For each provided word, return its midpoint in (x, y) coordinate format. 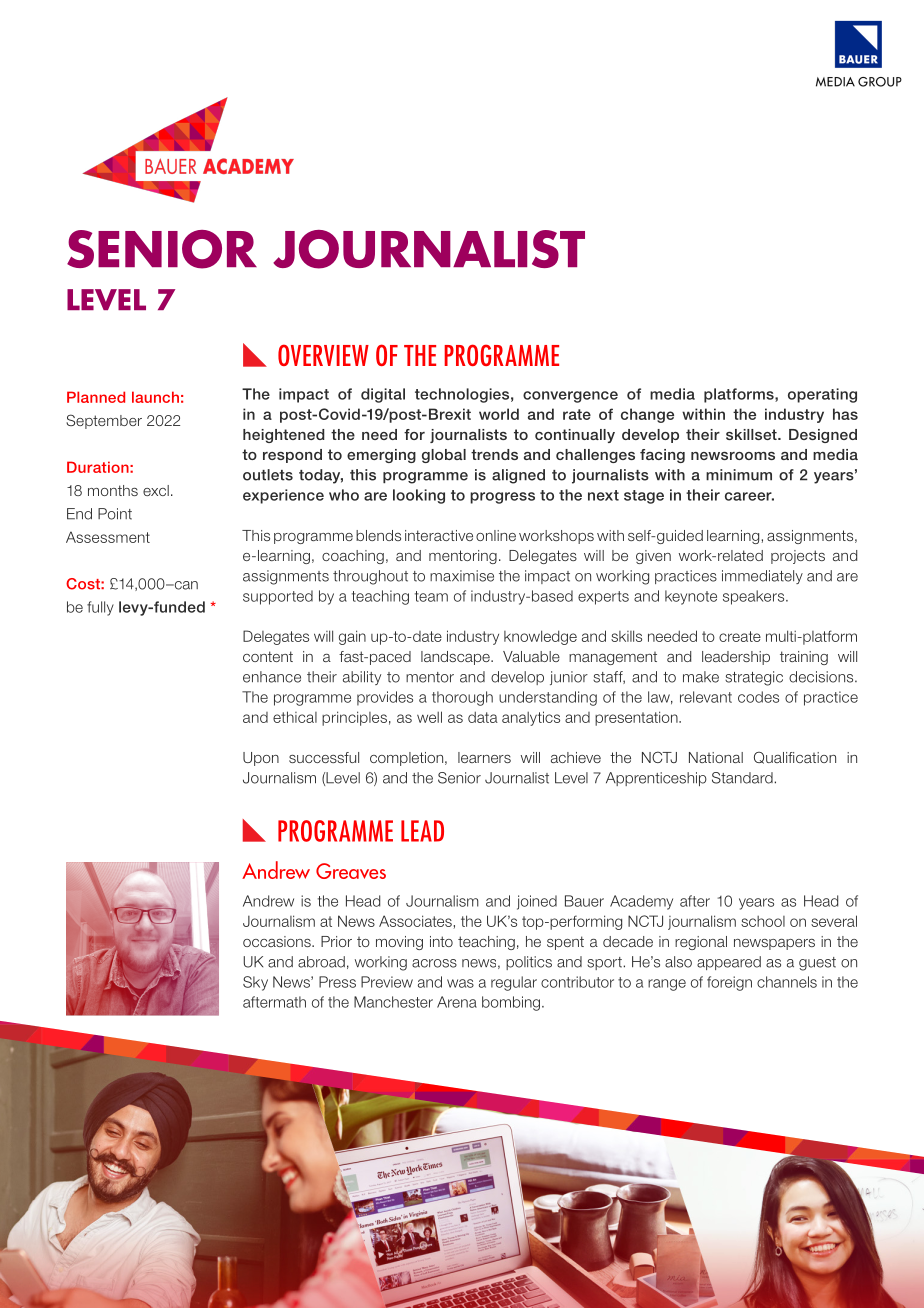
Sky (255, 983)
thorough (462, 698)
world (499, 414)
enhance (272, 677)
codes (758, 697)
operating (822, 395)
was (460, 983)
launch (155, 397)
